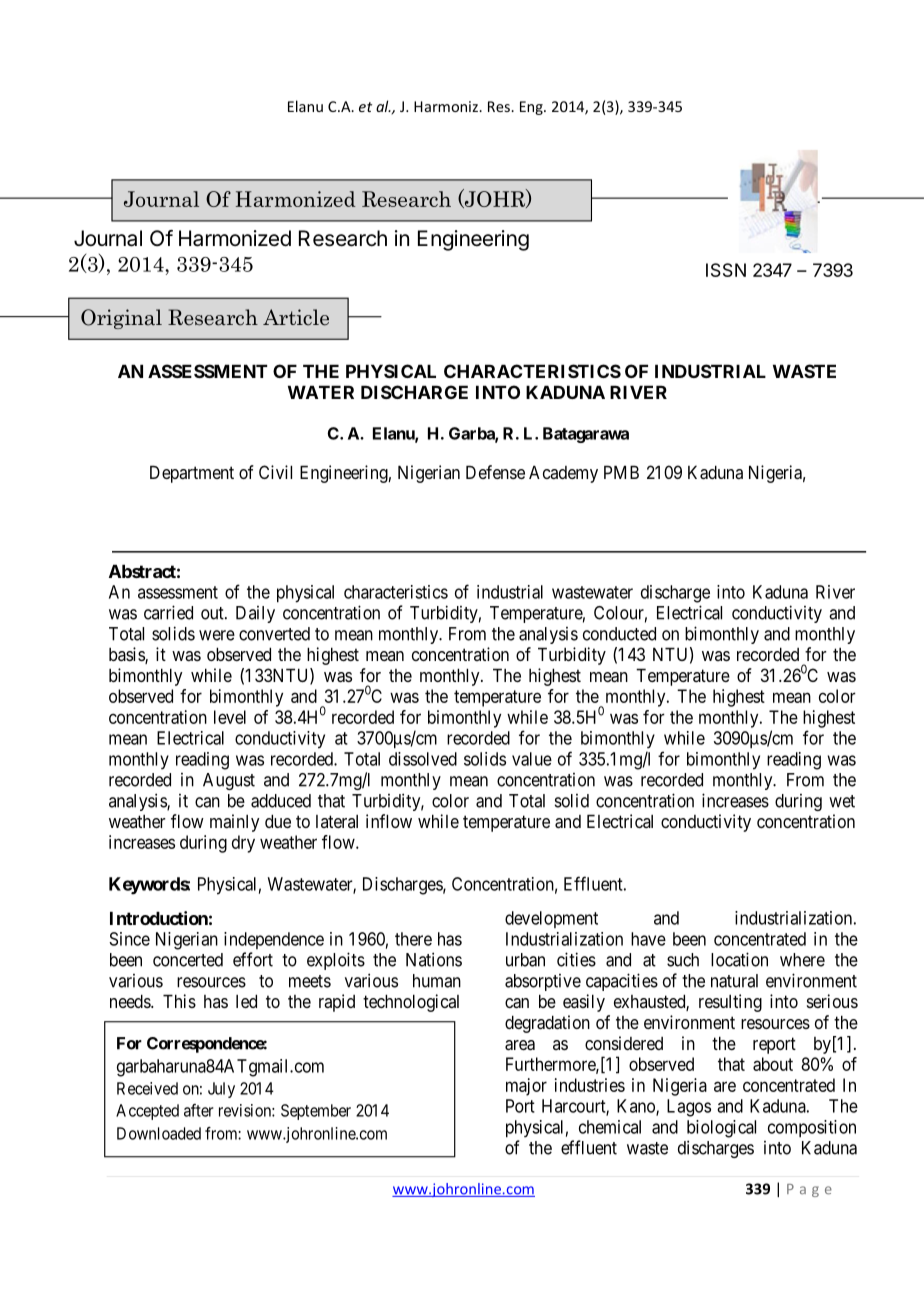 This document has width=924, height=1308. What do you see at coordinates (274, 940) in the document?
I see `independence` at bounding box center [274, 940].
